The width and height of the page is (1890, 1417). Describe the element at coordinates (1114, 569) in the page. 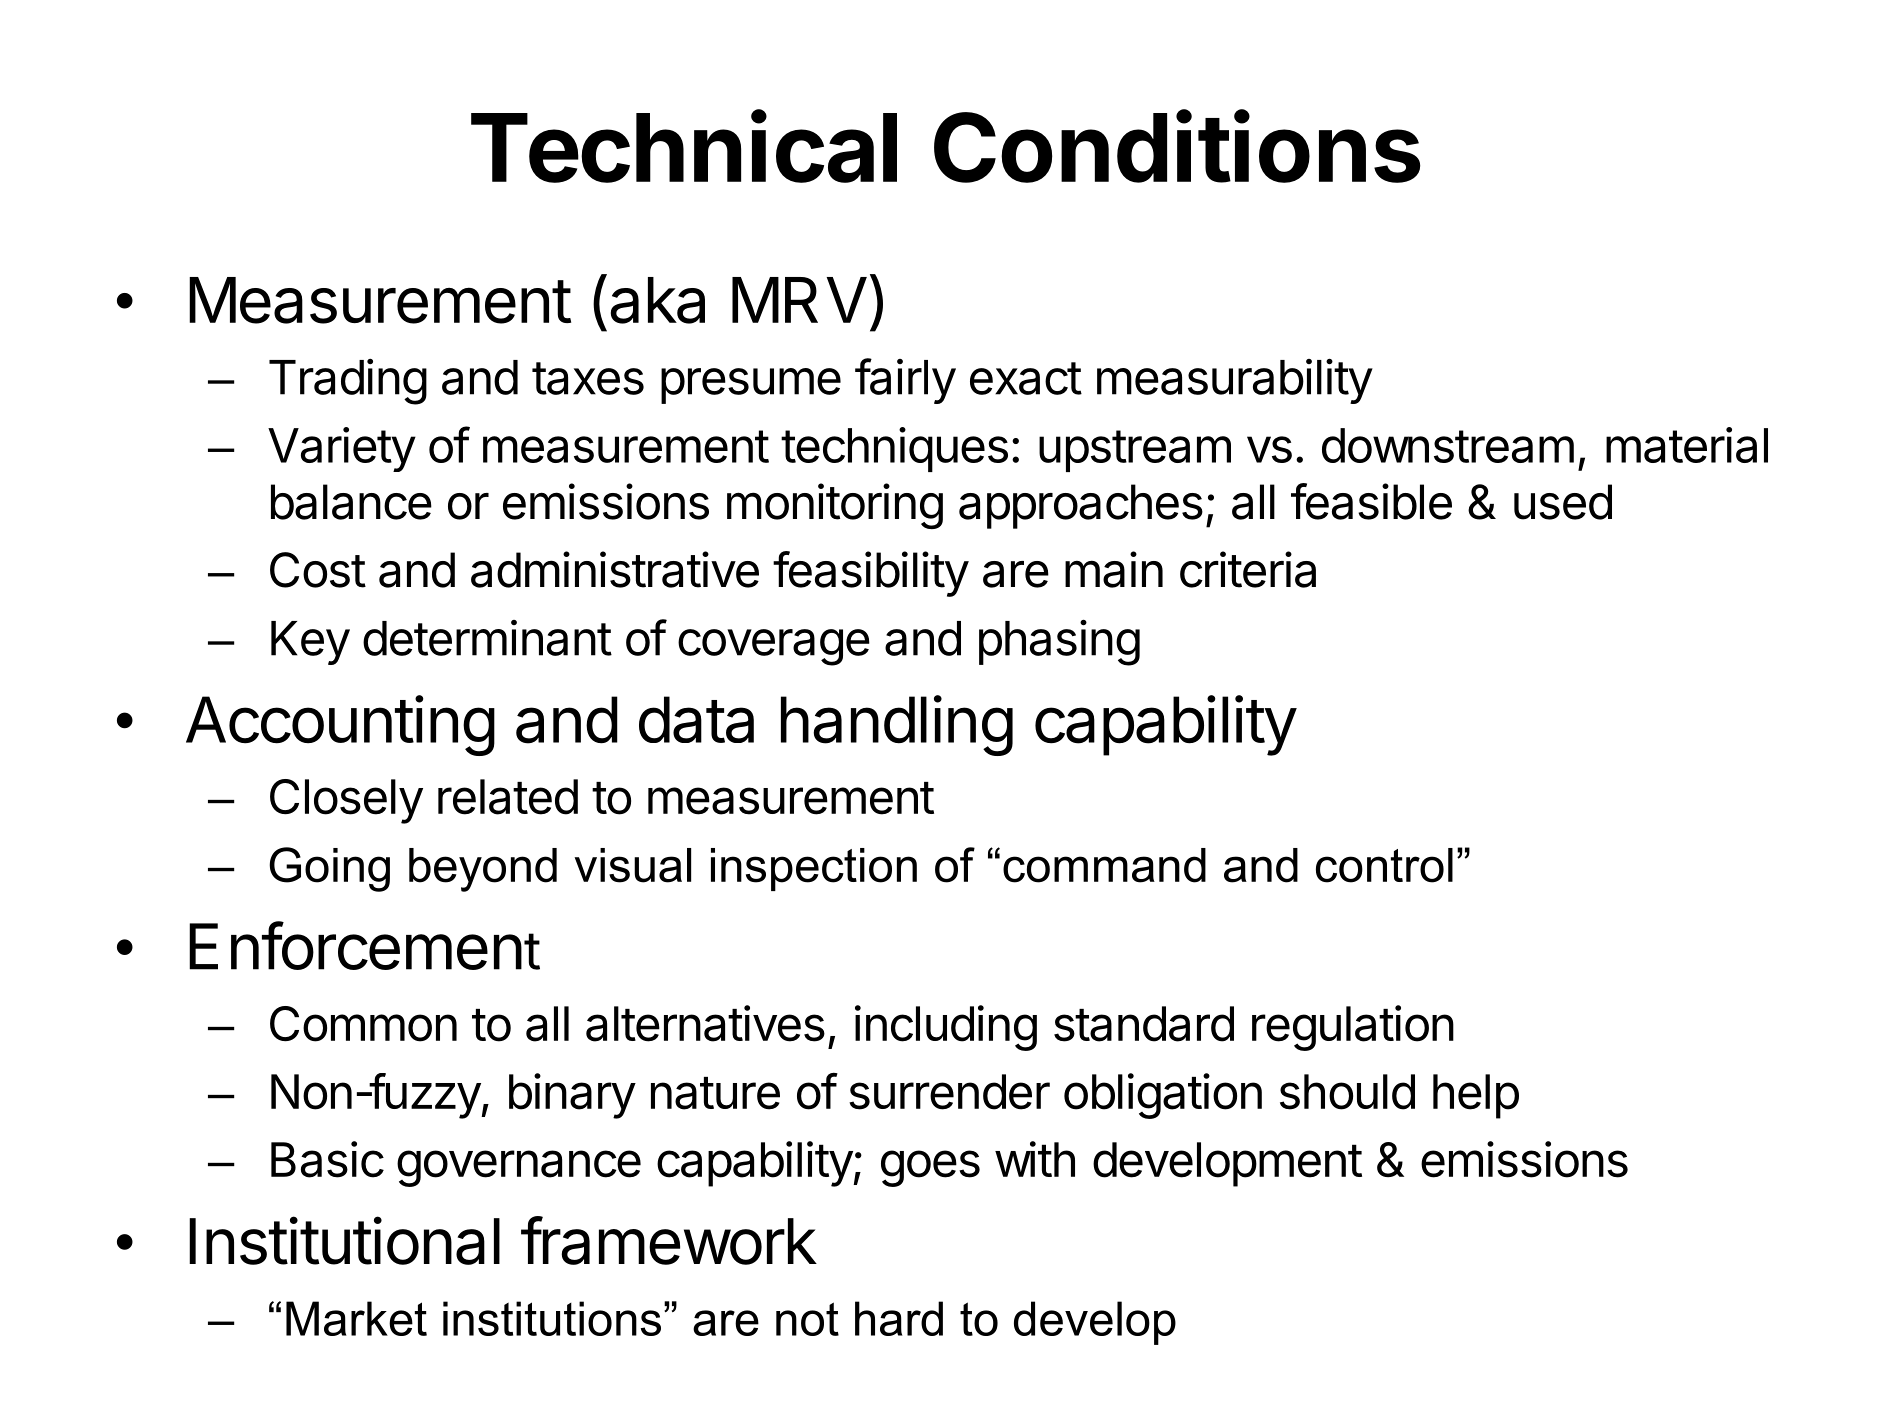

I see `main` at that location.
